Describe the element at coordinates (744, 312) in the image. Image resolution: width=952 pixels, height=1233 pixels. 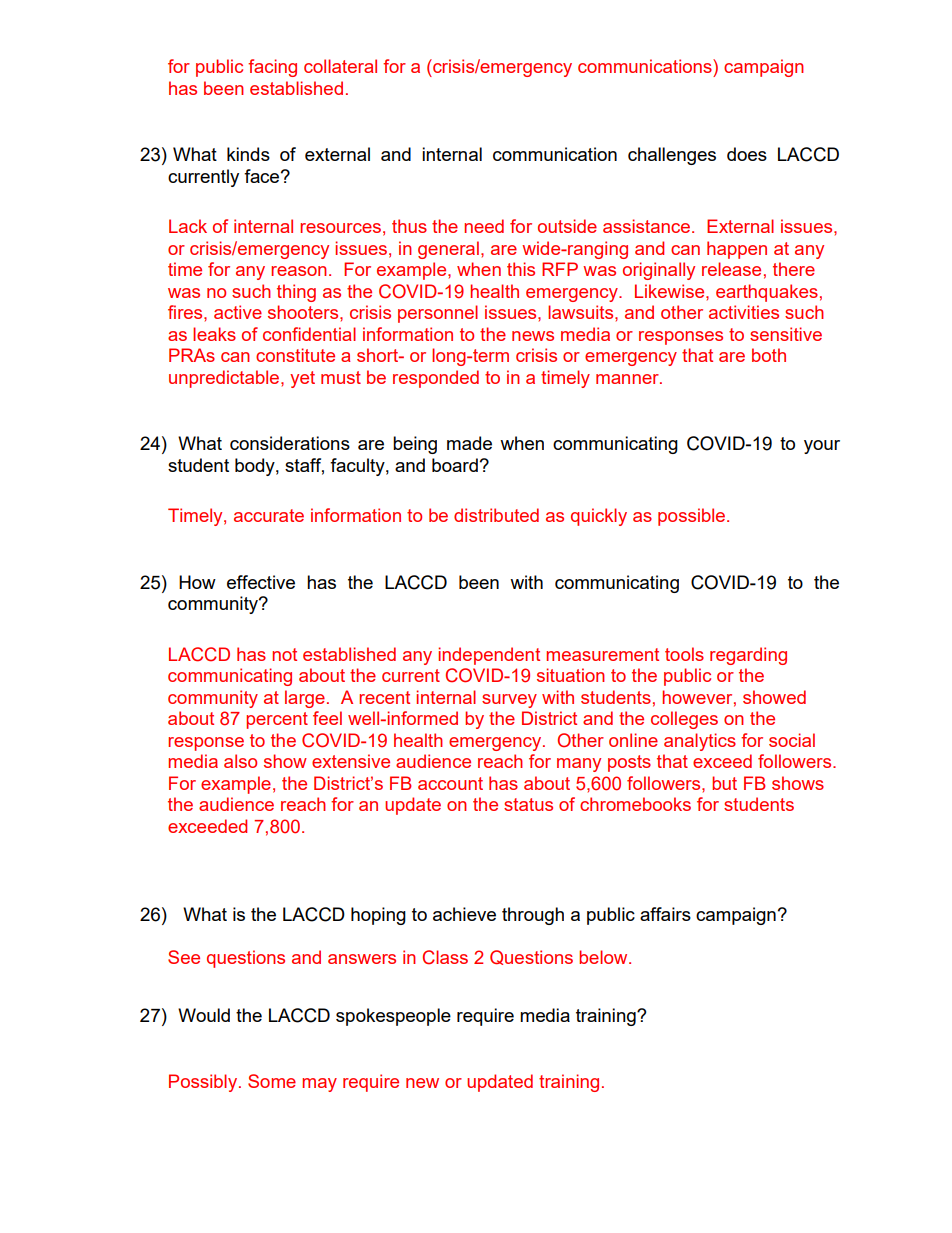
I see `activities` at that location.
